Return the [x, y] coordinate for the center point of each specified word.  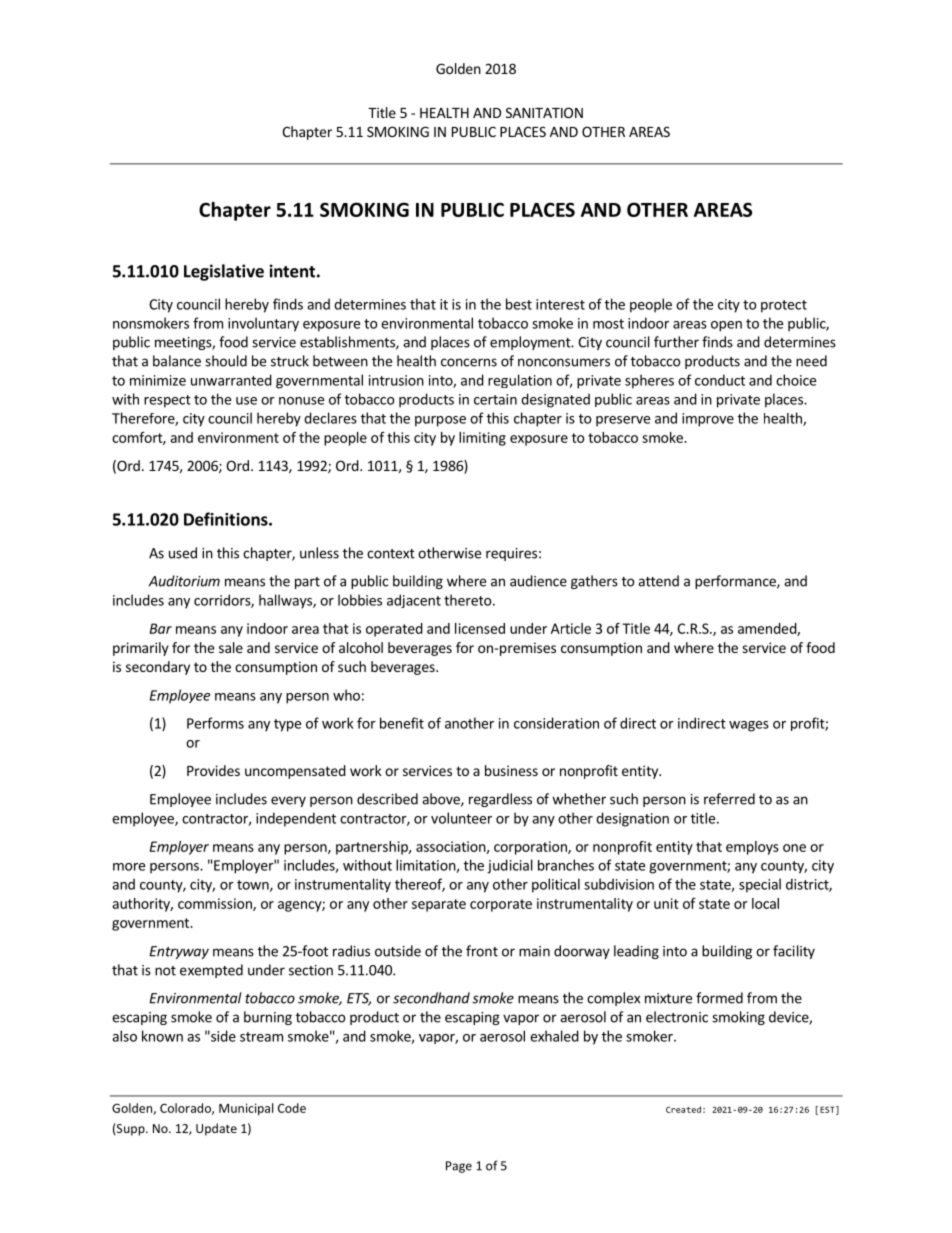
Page [459, 1167]
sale [231, 647]
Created [683, 1109]
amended [768, 629]
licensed [480, 628]
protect [784, 306]
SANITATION [544, 112]
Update [216, 1129]
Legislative [224, 272]
